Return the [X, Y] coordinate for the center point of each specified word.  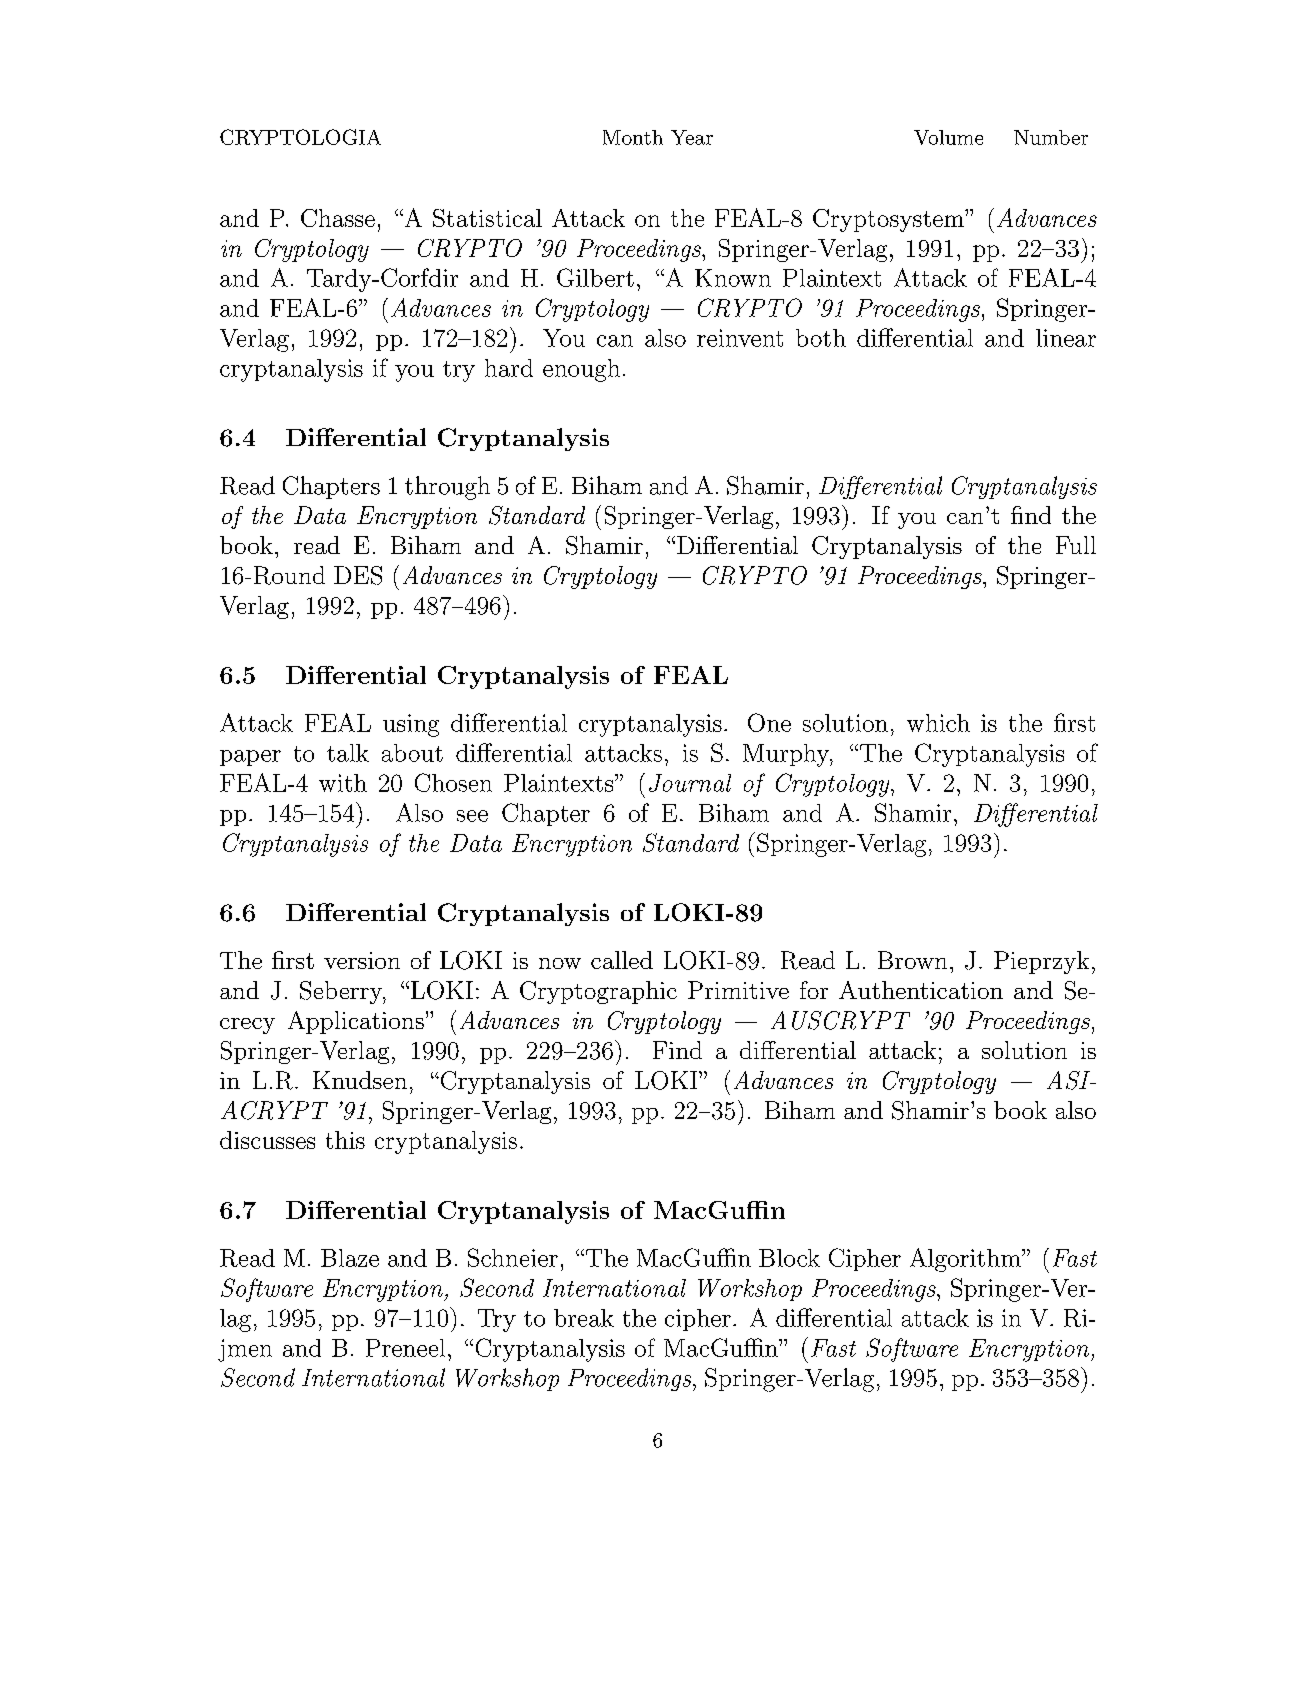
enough [581, 370]
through [447, 488]
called [622, 960]
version [362, 960]
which [938, 723]
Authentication [921, 990]
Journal [690, 783]
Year [692, 137]
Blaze [350, 1258]
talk [348, 753]
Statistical [487, 218]
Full [1076, 545]
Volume [948, 137]
